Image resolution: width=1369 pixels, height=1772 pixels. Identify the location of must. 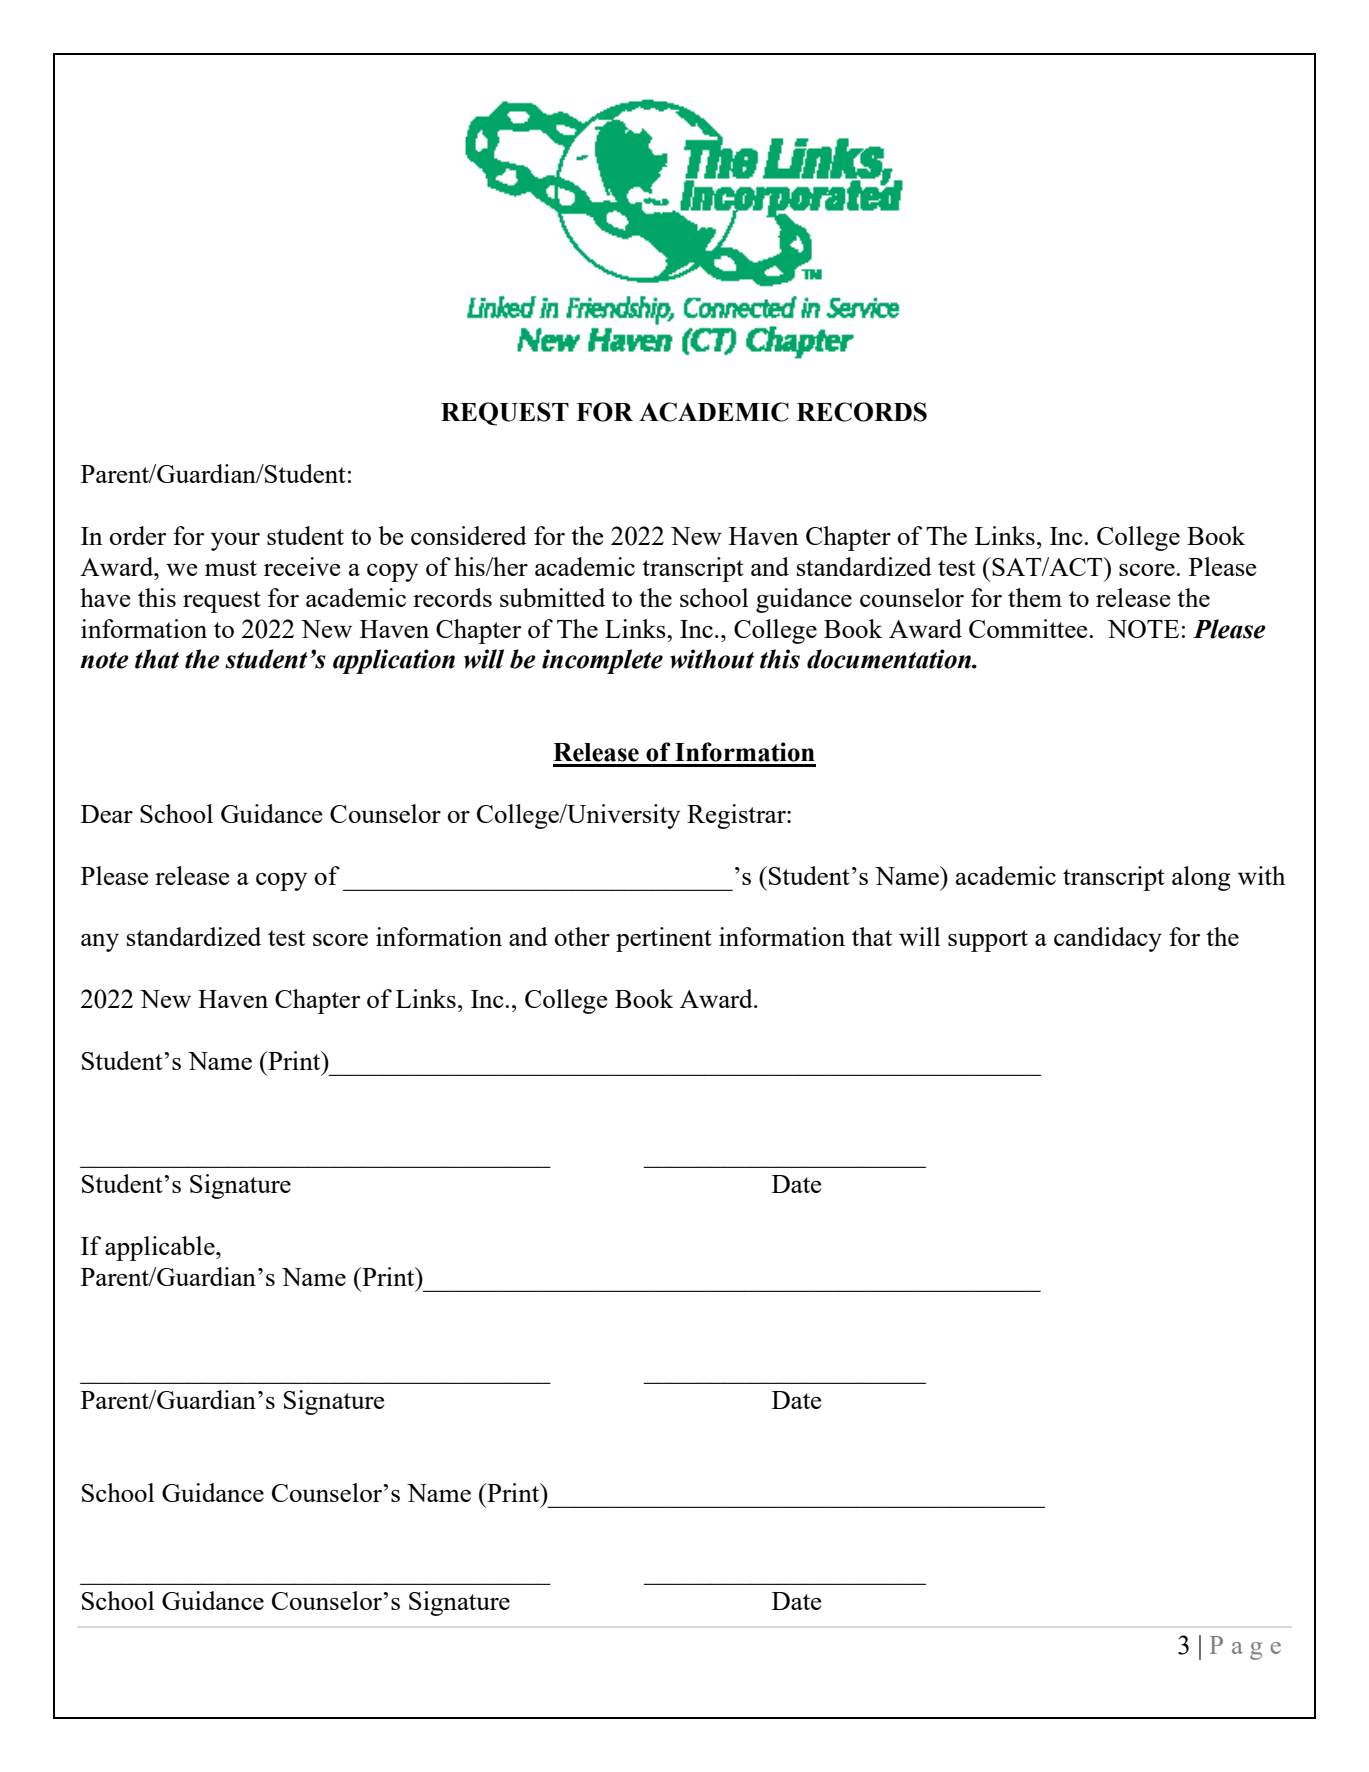
(231, 568).
